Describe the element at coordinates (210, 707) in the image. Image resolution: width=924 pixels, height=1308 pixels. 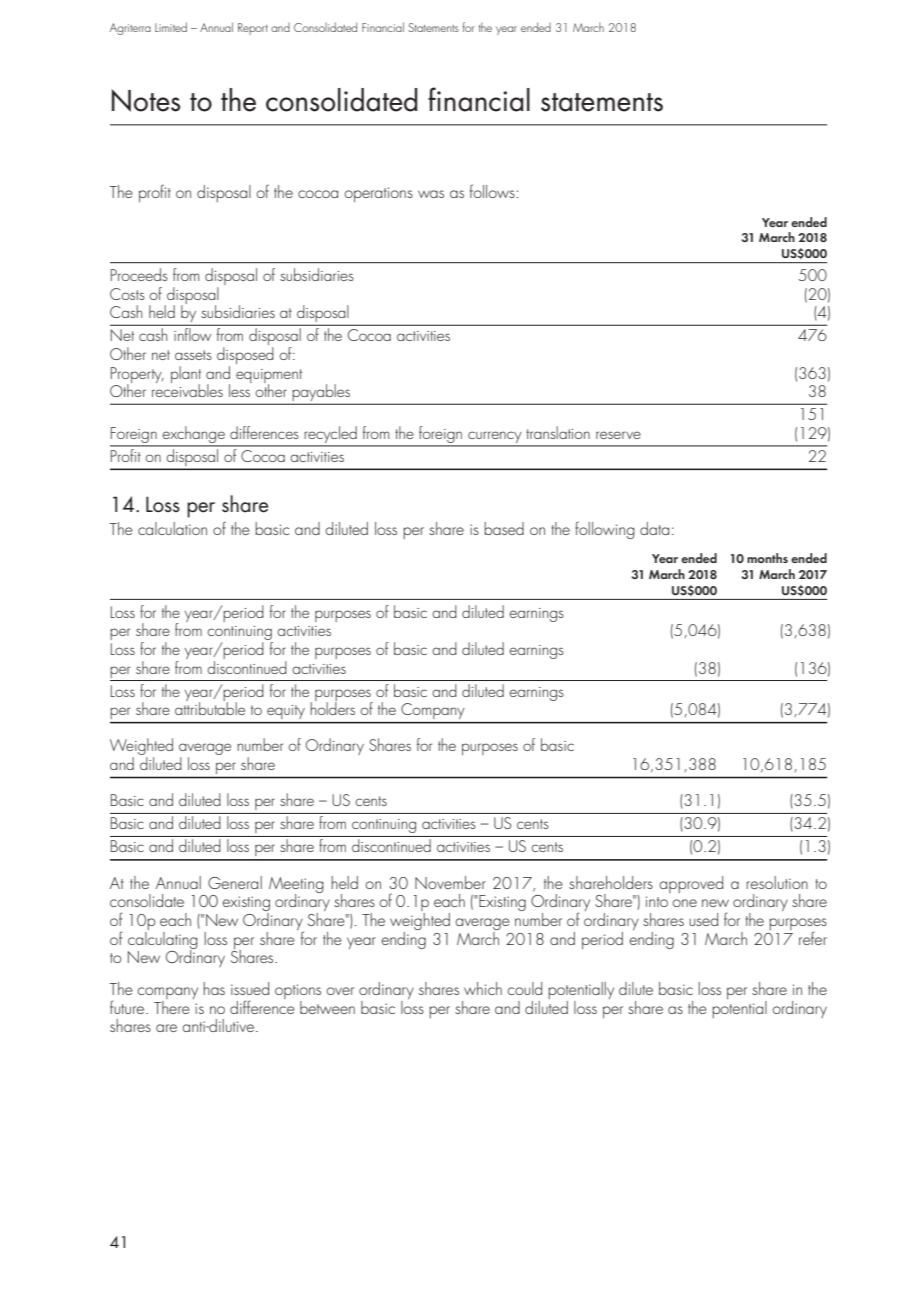
I see `attributable` at that location.
